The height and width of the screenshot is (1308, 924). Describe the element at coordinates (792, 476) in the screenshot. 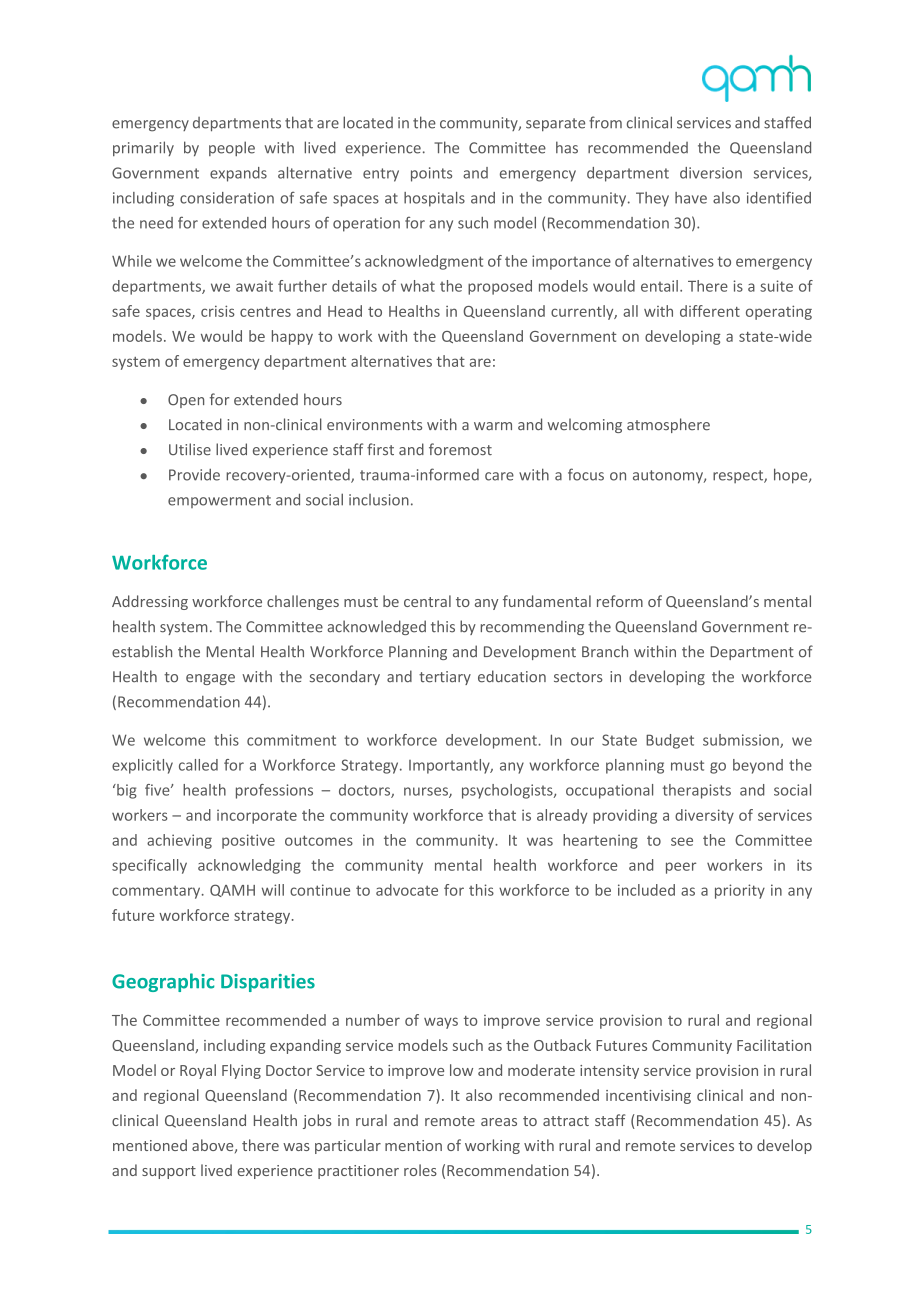

I see `hope` at that location.
